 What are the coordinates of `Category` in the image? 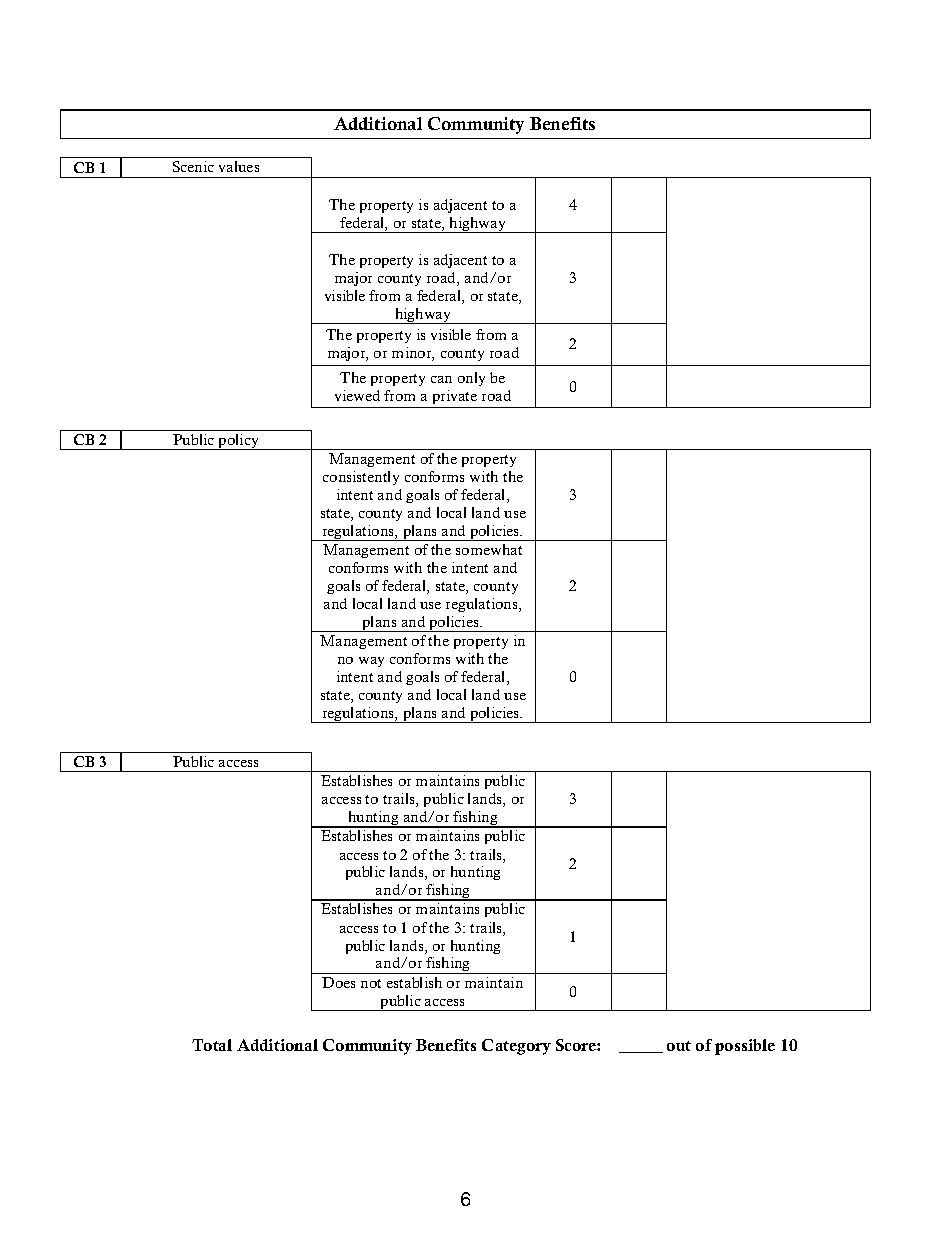 It's located at (516, 1047).
